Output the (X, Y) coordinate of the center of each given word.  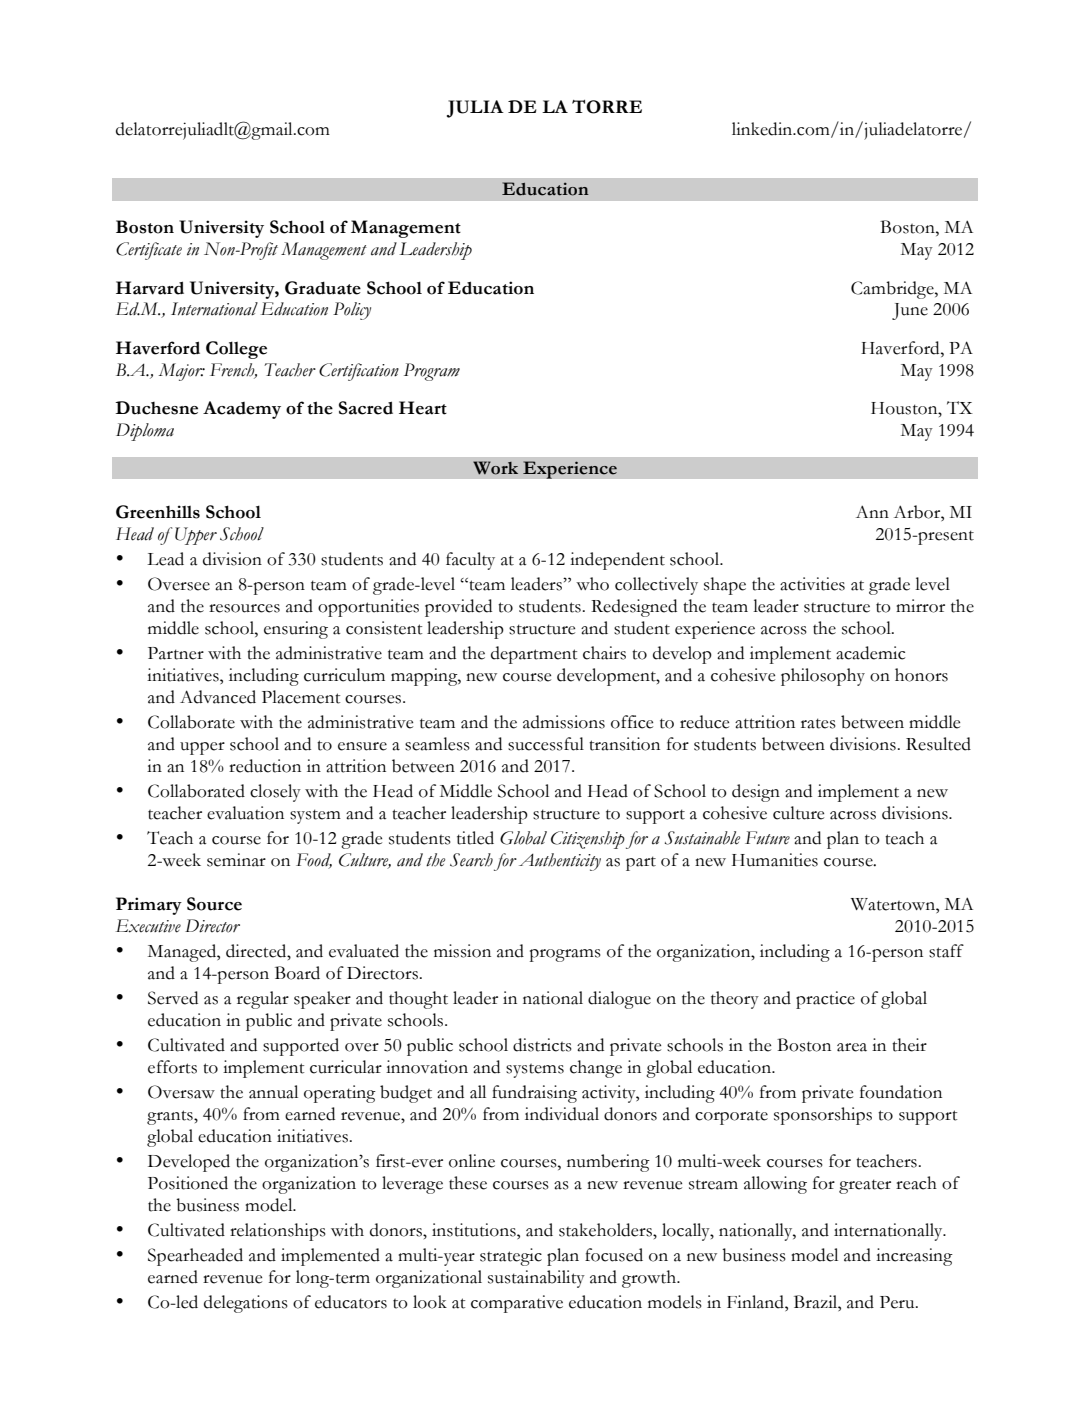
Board (297, 973)
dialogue (619, 1000)
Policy (352, 311)
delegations (246, 1304)
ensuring (296, 630)
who (592, 584)
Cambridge (893, 290)
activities (812, 584)
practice (825, 1000)
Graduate (323, 288)
